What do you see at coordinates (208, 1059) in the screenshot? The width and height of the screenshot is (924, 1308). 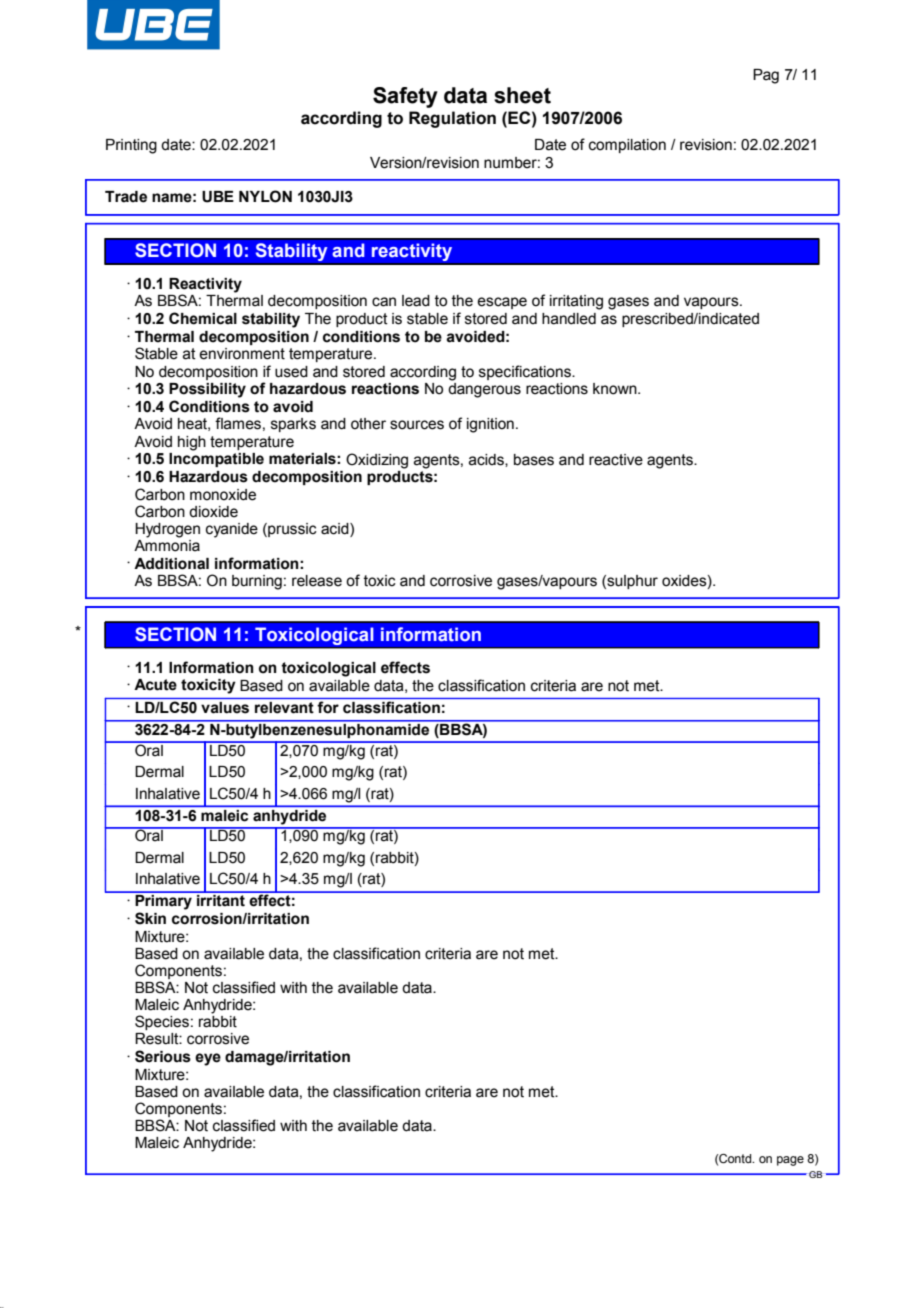 I see `eye` at bounding box center [208, 1059].
